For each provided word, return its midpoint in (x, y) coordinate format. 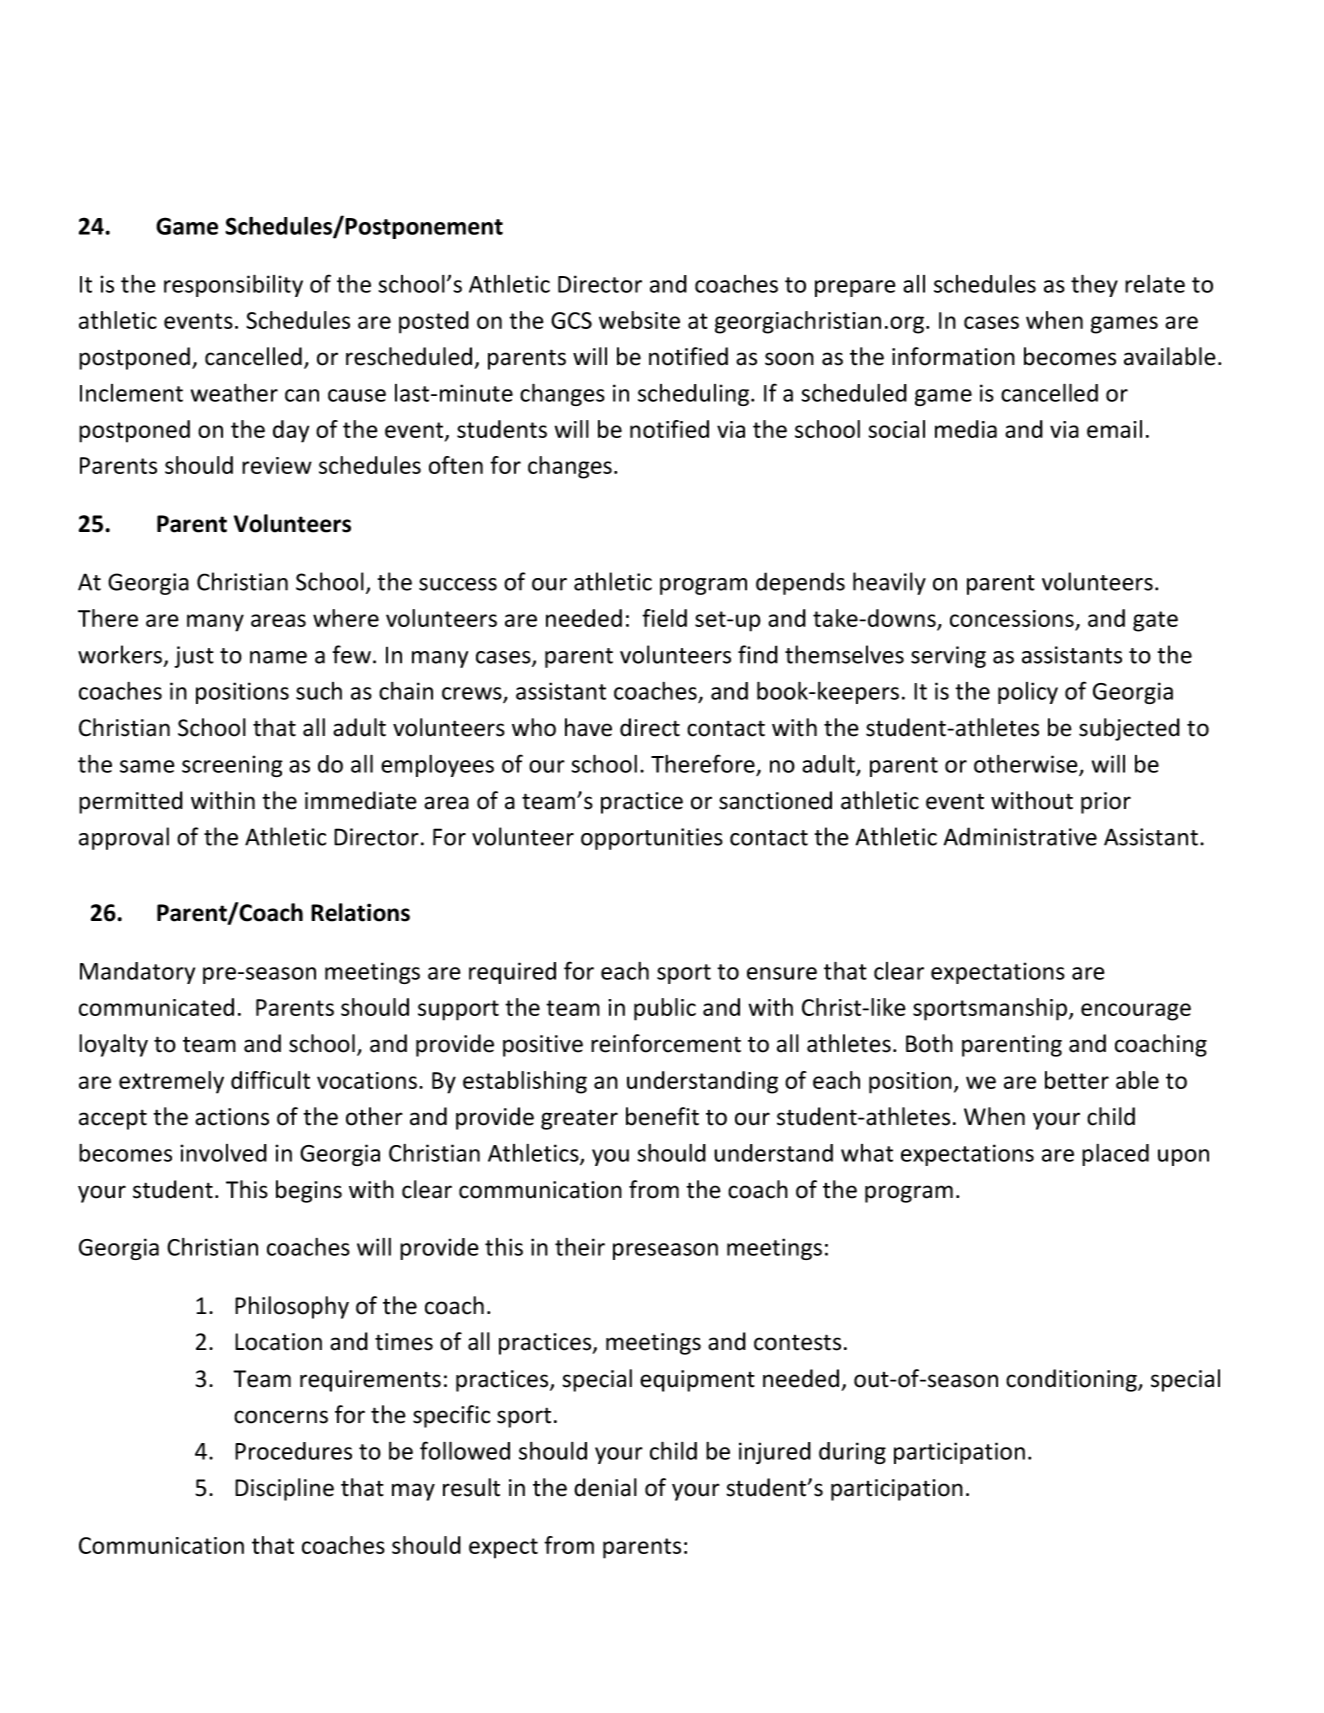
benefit (662, 1116)
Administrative (1020, 836)
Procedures (293, 1451)
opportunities (652, 839)
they (1094, 285)
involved (223, 1153)
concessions (1012, 618)
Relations (360, 912)
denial (605, 1487)
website (639, 320)
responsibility (233, 285)
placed (1115, 1155)
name (278, 657)
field (664, 618)
